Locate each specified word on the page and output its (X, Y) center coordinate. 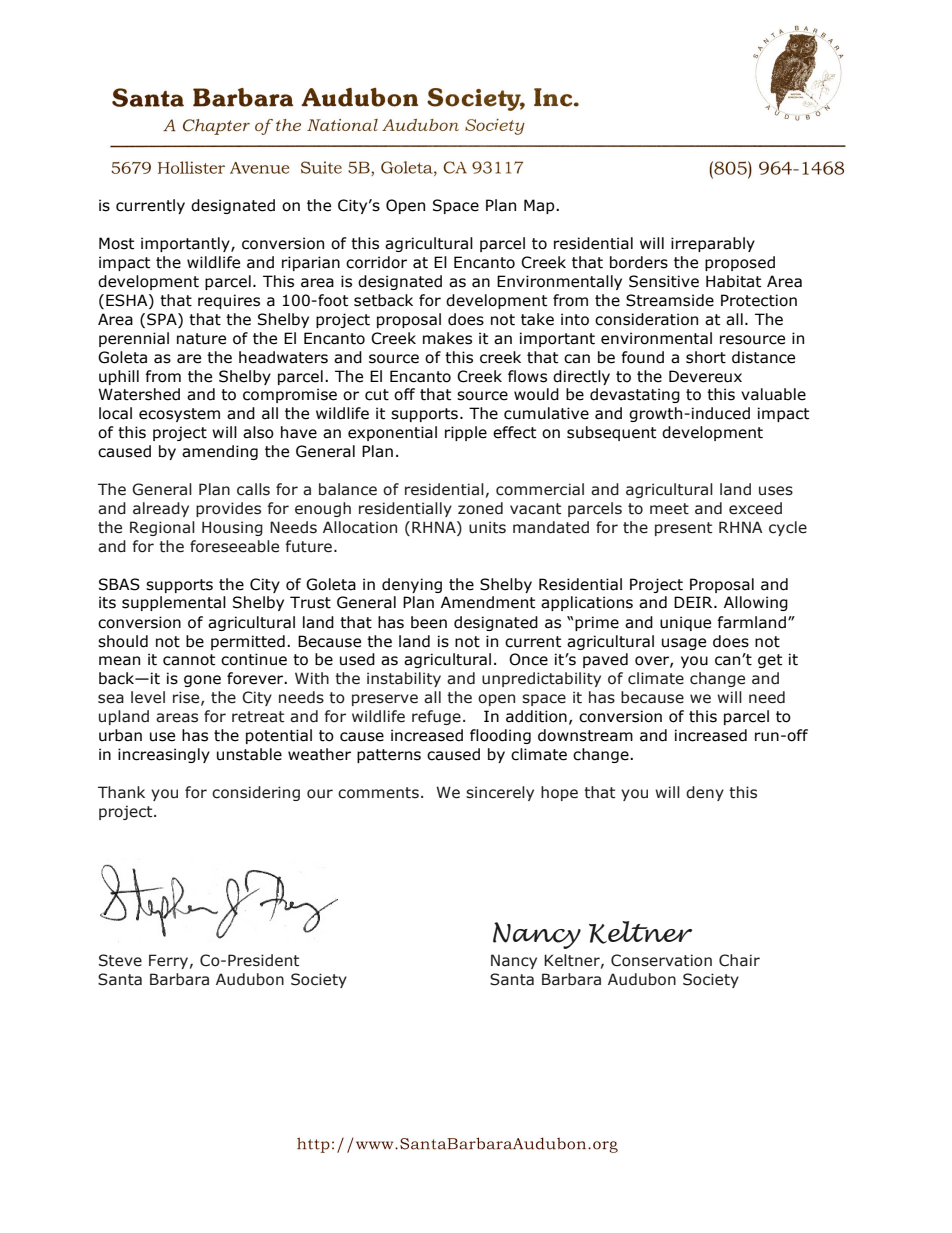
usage (684, 644)
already (161, 509)
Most (116, 243)
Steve (120, 960)
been (429, 622)
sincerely (500, 793)
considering (256, 793)
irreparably (713, 244)
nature (201, 339)
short (706, 357)
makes (447, 338)
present (683, 529)
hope (559, 793)
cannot (189, 660)
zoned (480, 508)
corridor (376, 262)
